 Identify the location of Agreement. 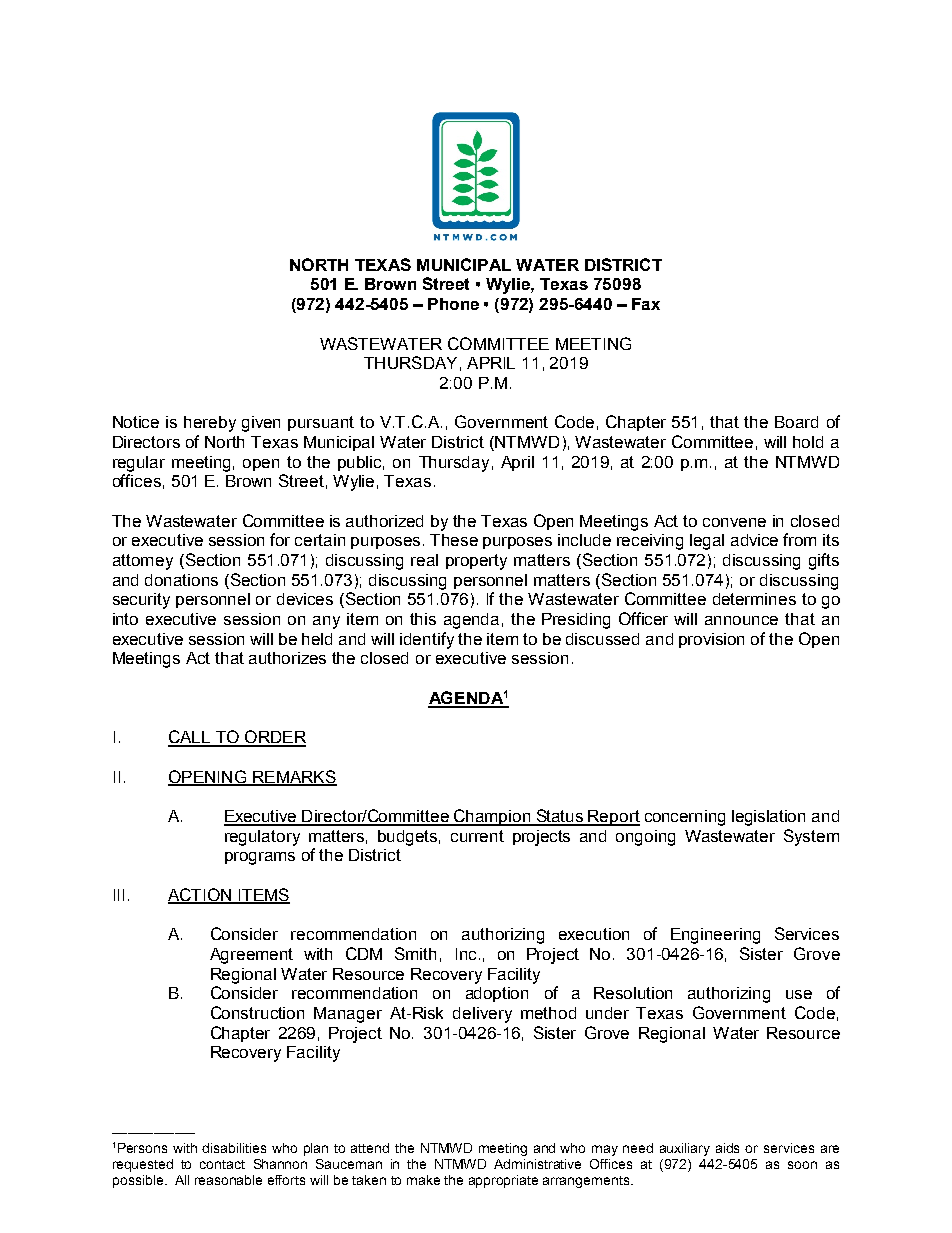
(251, 956).
